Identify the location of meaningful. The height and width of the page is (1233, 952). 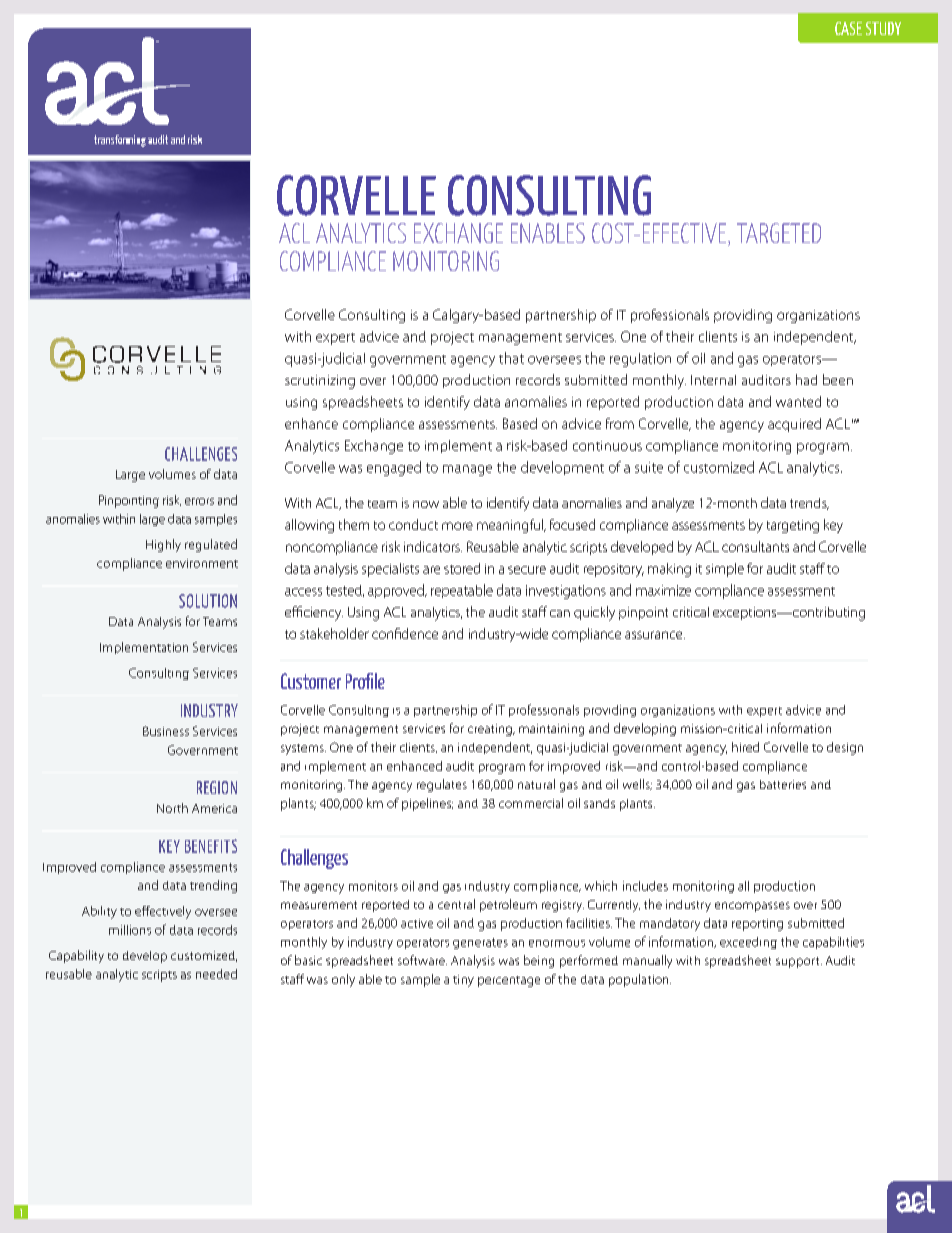
(511, 526).
